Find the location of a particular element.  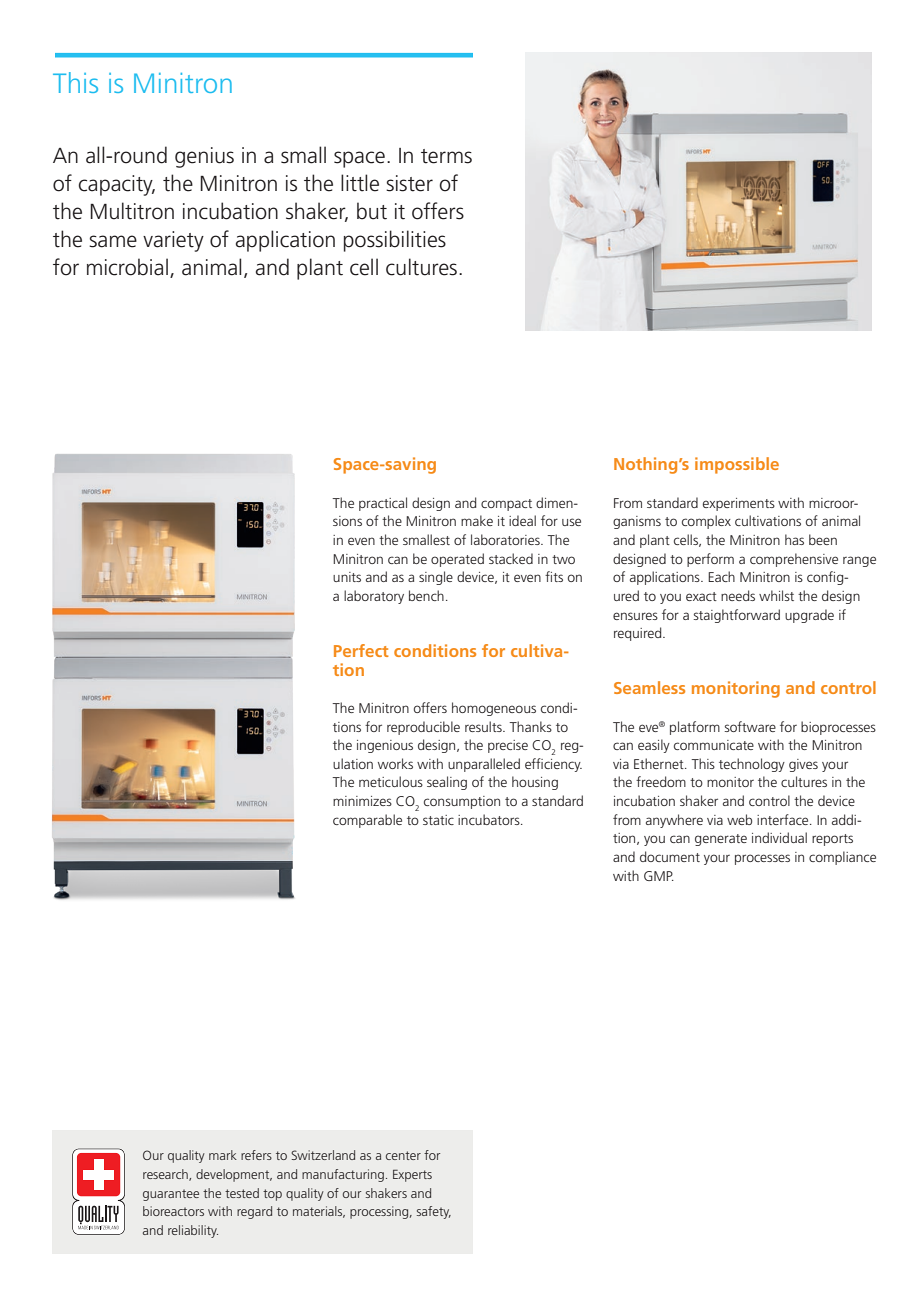

microbial is located at coordinates (127, 267).
